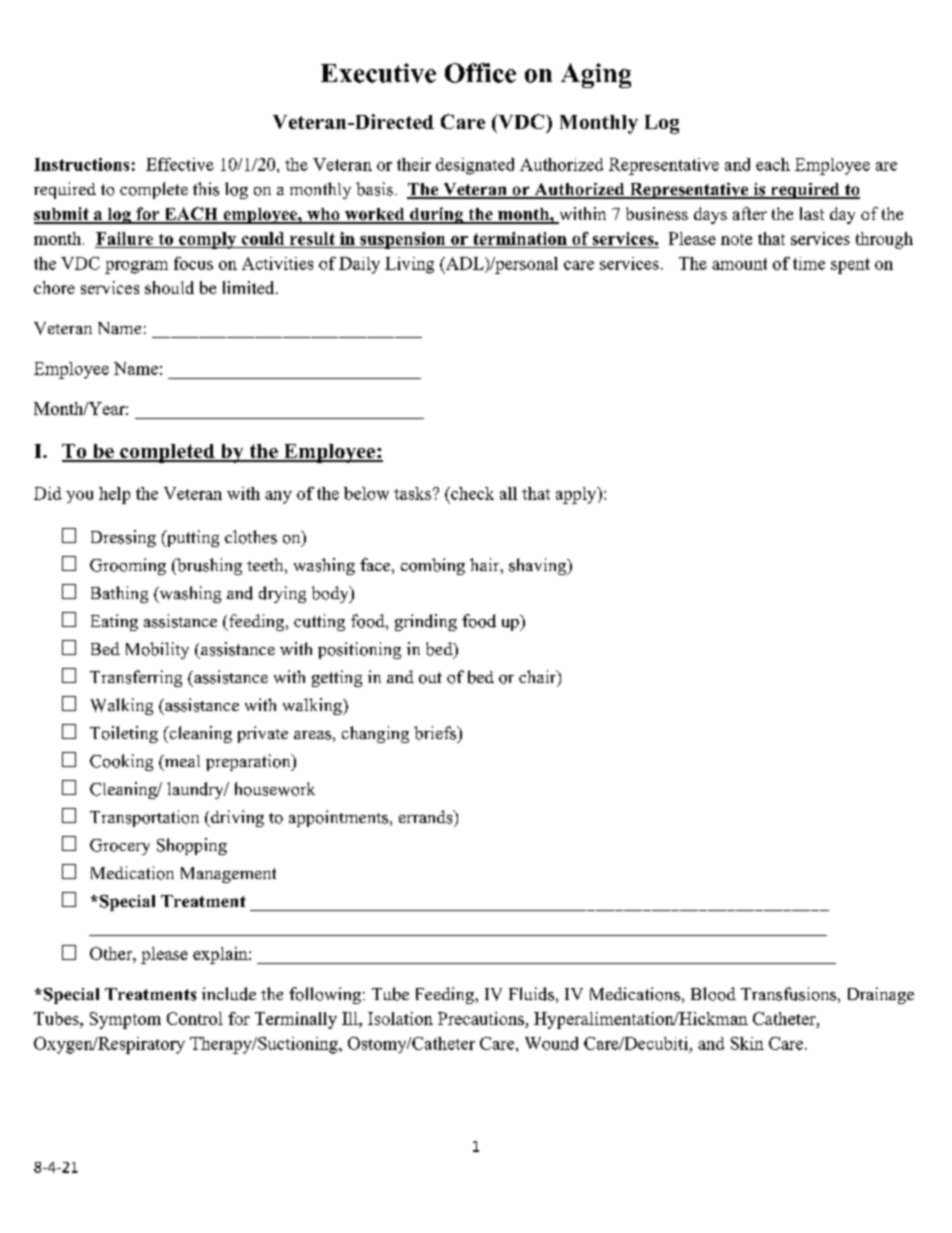 The image size is (952, 1233). What do you see at coordinates (124, 734) in the screenshot?
I see `Toileting` at bounding box center [124, 734].
